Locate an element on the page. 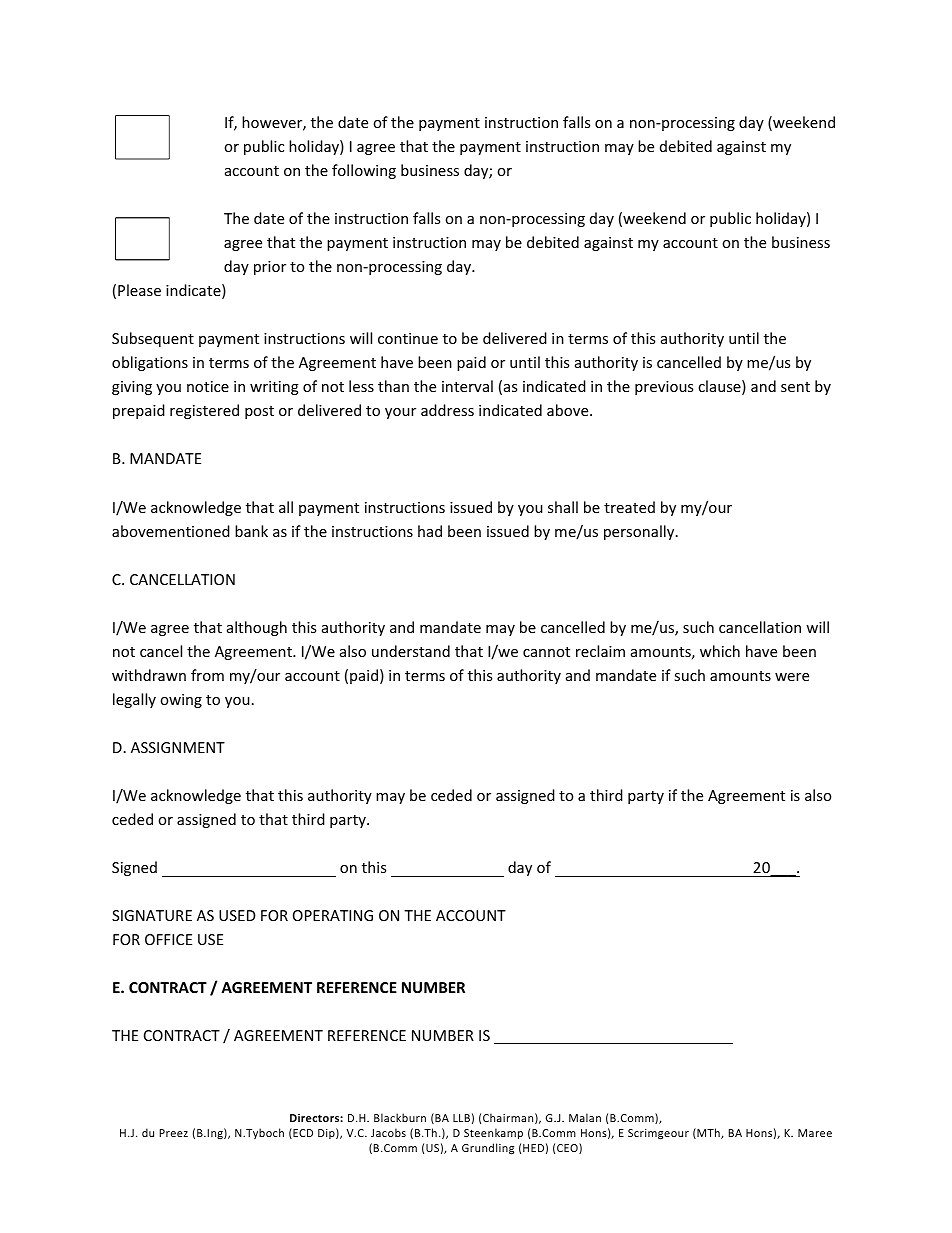  from is located at coordinates (207, 675).
